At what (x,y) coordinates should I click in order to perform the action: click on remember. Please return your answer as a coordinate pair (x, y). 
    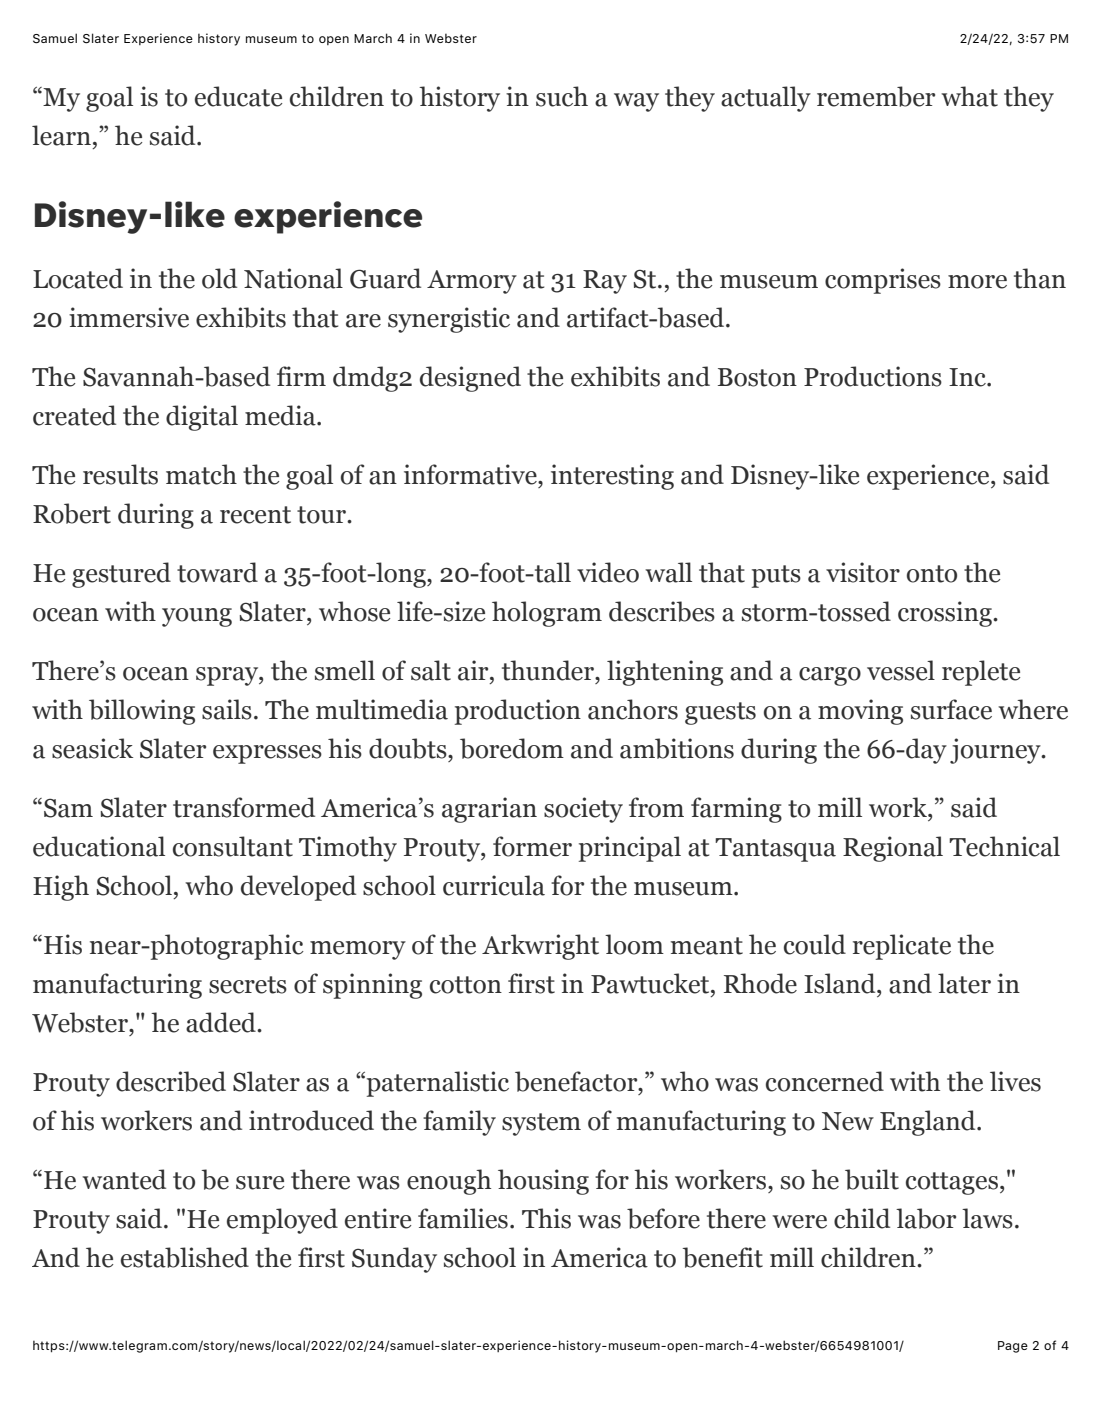
    Looking at the image, I should click on (876, 96).
